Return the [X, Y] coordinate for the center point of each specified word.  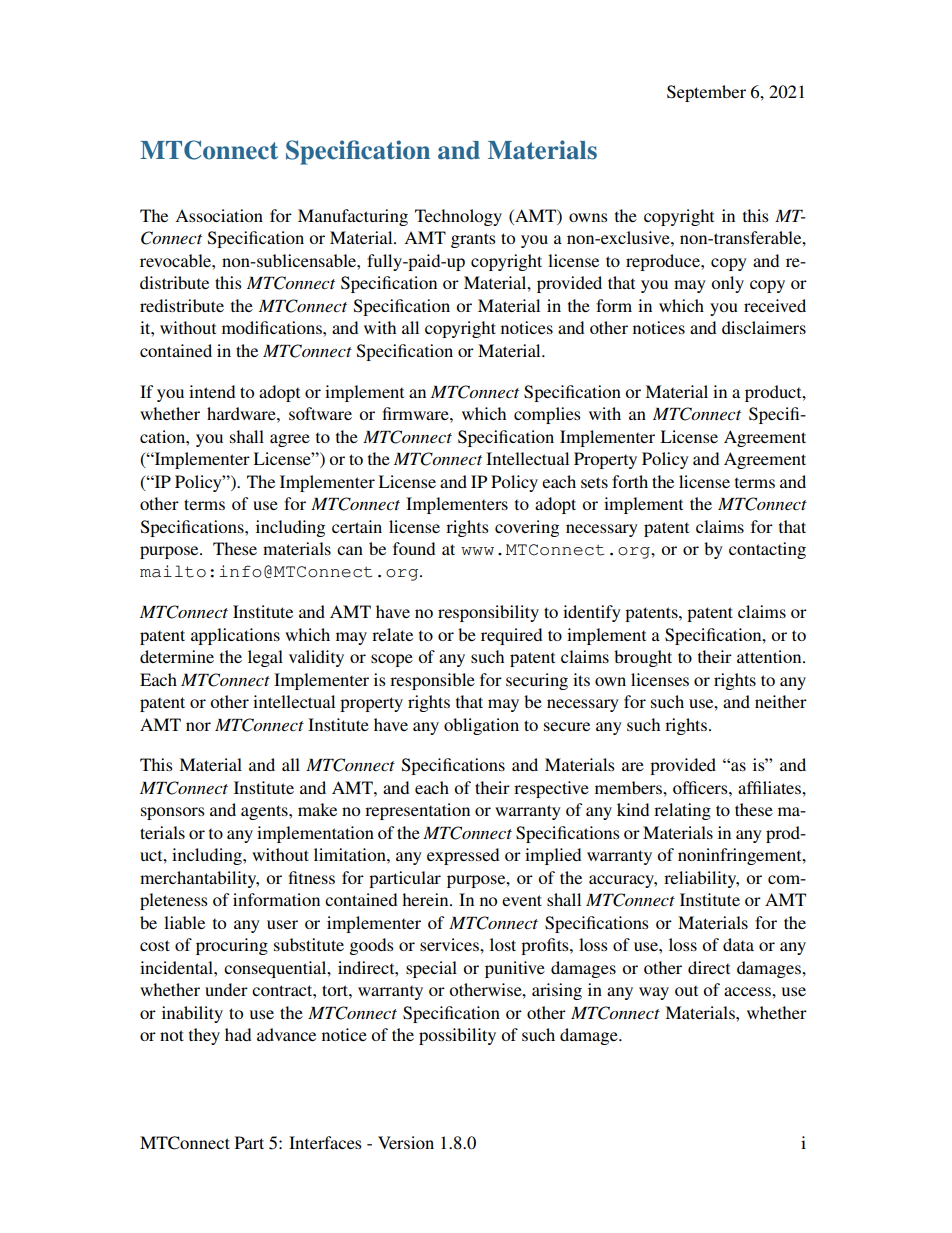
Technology [458, 217]
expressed [463, 856]
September [706, 93]
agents [265, 812]
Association [219, 215]
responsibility [488, 613]
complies [547, 415]
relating [682, 811]
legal [265, 658]
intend [212, 391]
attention [770, 656]
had [238, 1034]
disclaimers [764, 327]
